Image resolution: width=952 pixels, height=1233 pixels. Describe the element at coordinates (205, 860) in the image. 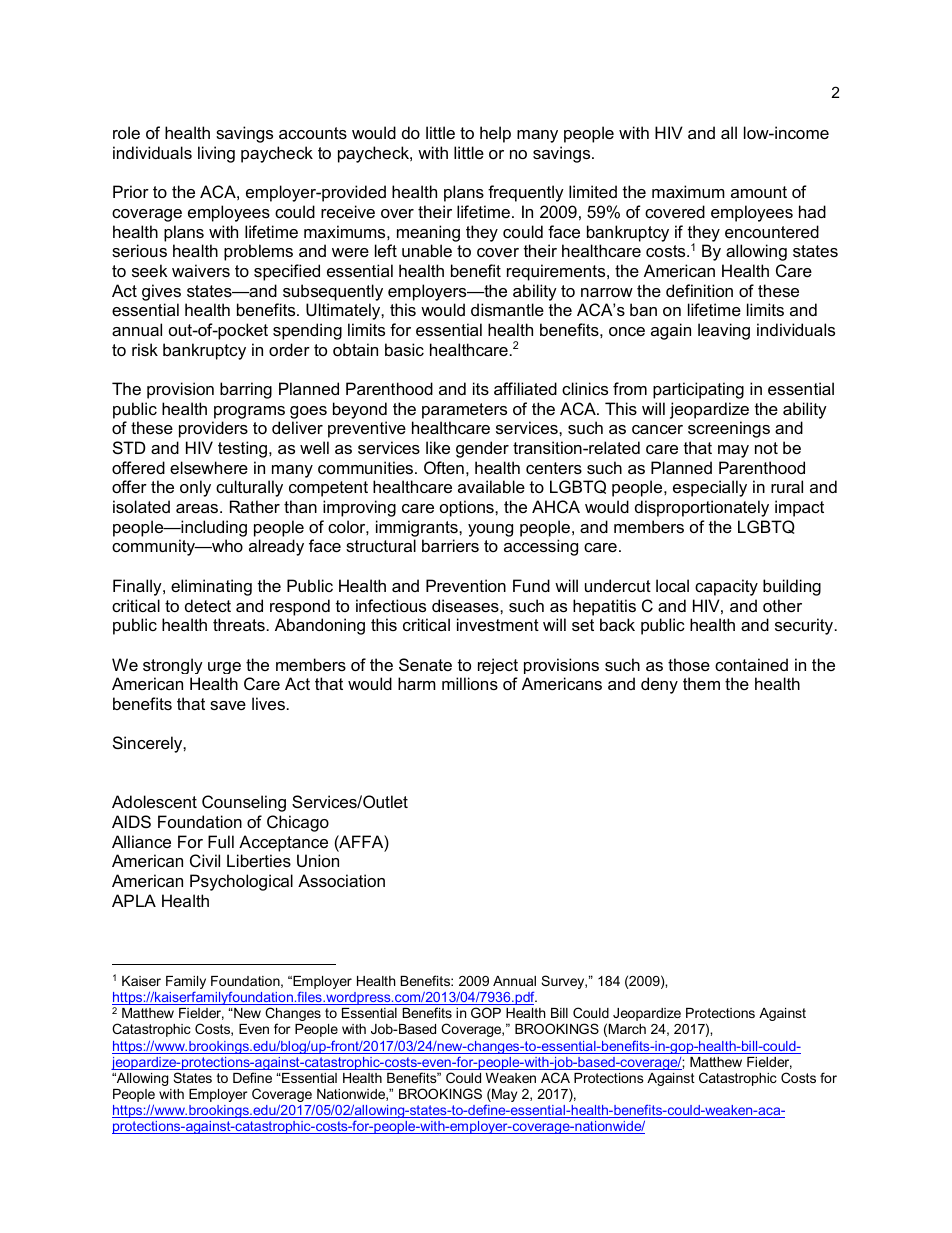

I see `Civil` at that location.
